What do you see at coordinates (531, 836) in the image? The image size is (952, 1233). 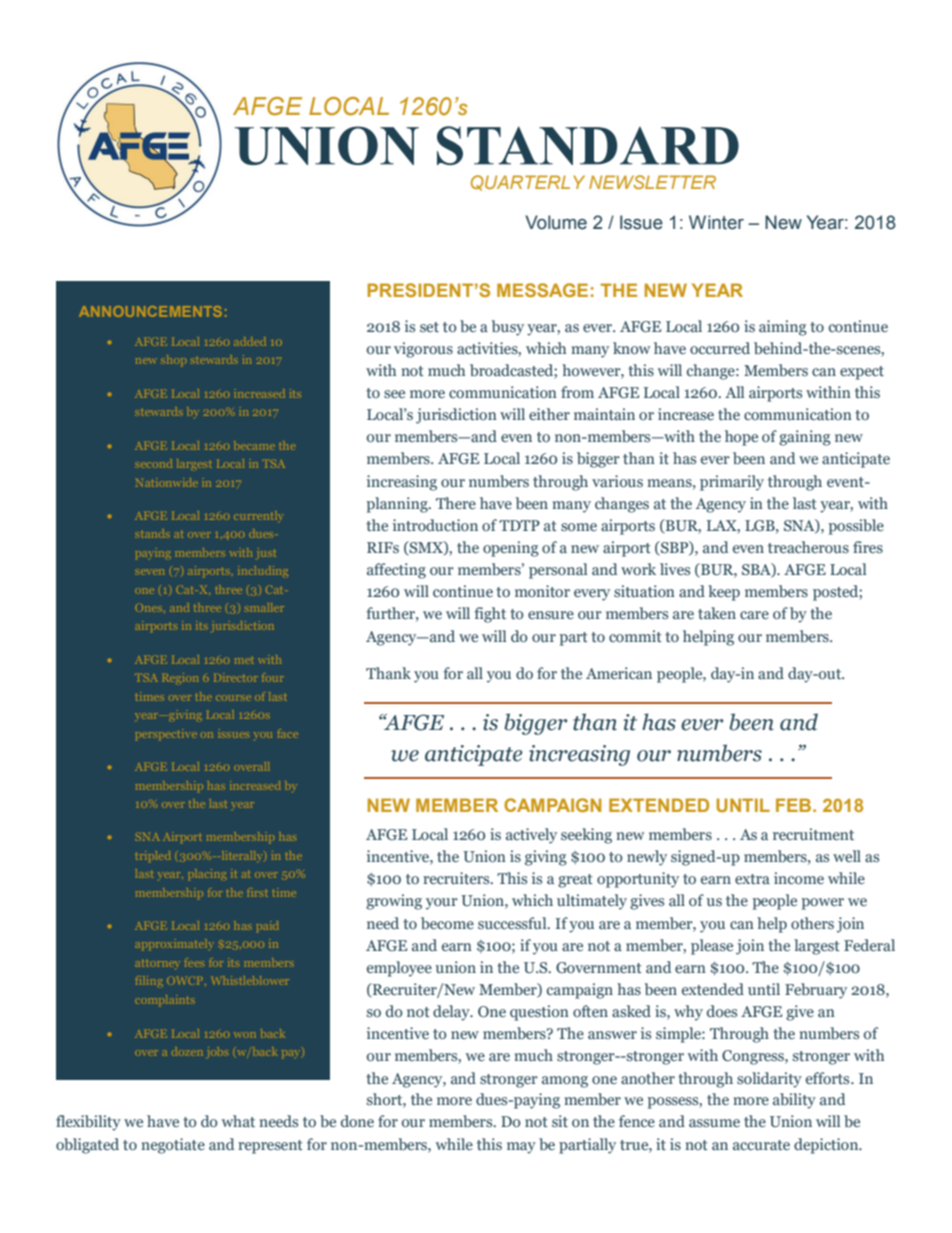 I see `actively` at bounding box center [531, 836].
